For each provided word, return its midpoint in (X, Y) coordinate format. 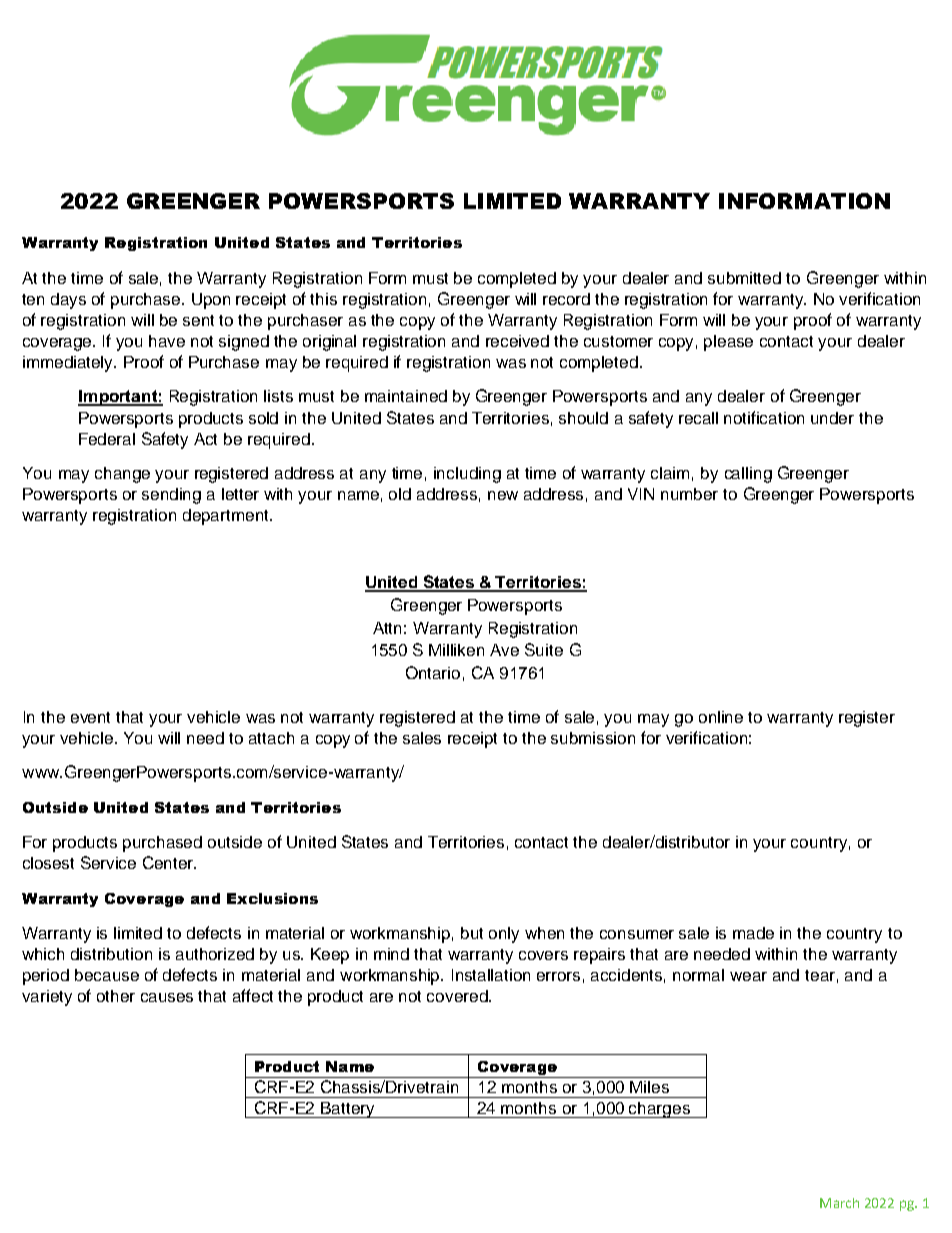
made (753, 933)
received (517, 341)
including (467, 475)
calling (748, 475)
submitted (744, 278)
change (122, 475)
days (68, 301)
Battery (348, 1110)
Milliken (456, 650)
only (504, 935)
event (90, 717)
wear (748, 976)
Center (169, 862)
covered (458, 996)
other (116, 996)
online (721, 717)
